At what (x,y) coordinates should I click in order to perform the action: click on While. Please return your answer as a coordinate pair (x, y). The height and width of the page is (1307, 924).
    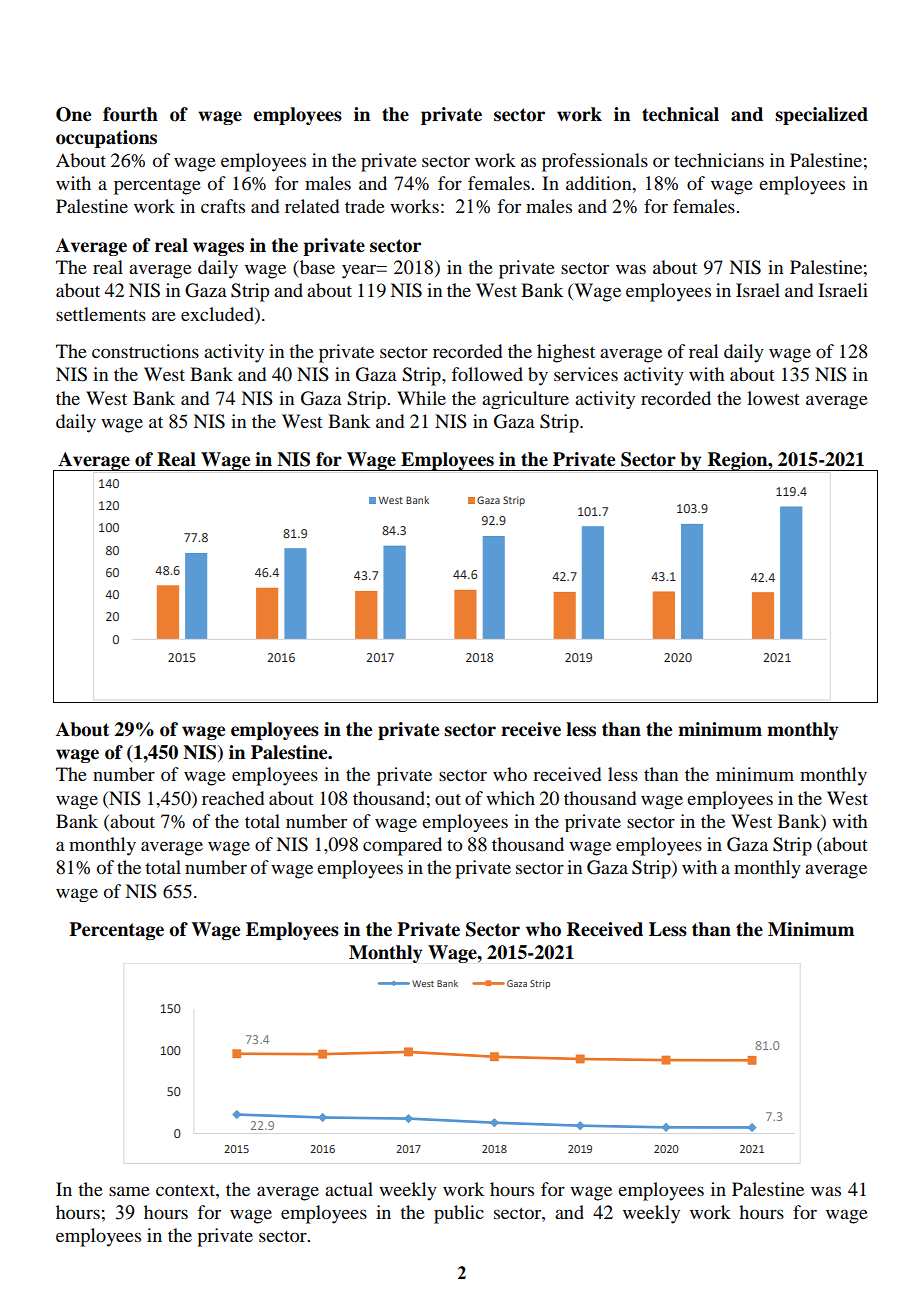
    Looking at the image, I should click on (421, 398).
